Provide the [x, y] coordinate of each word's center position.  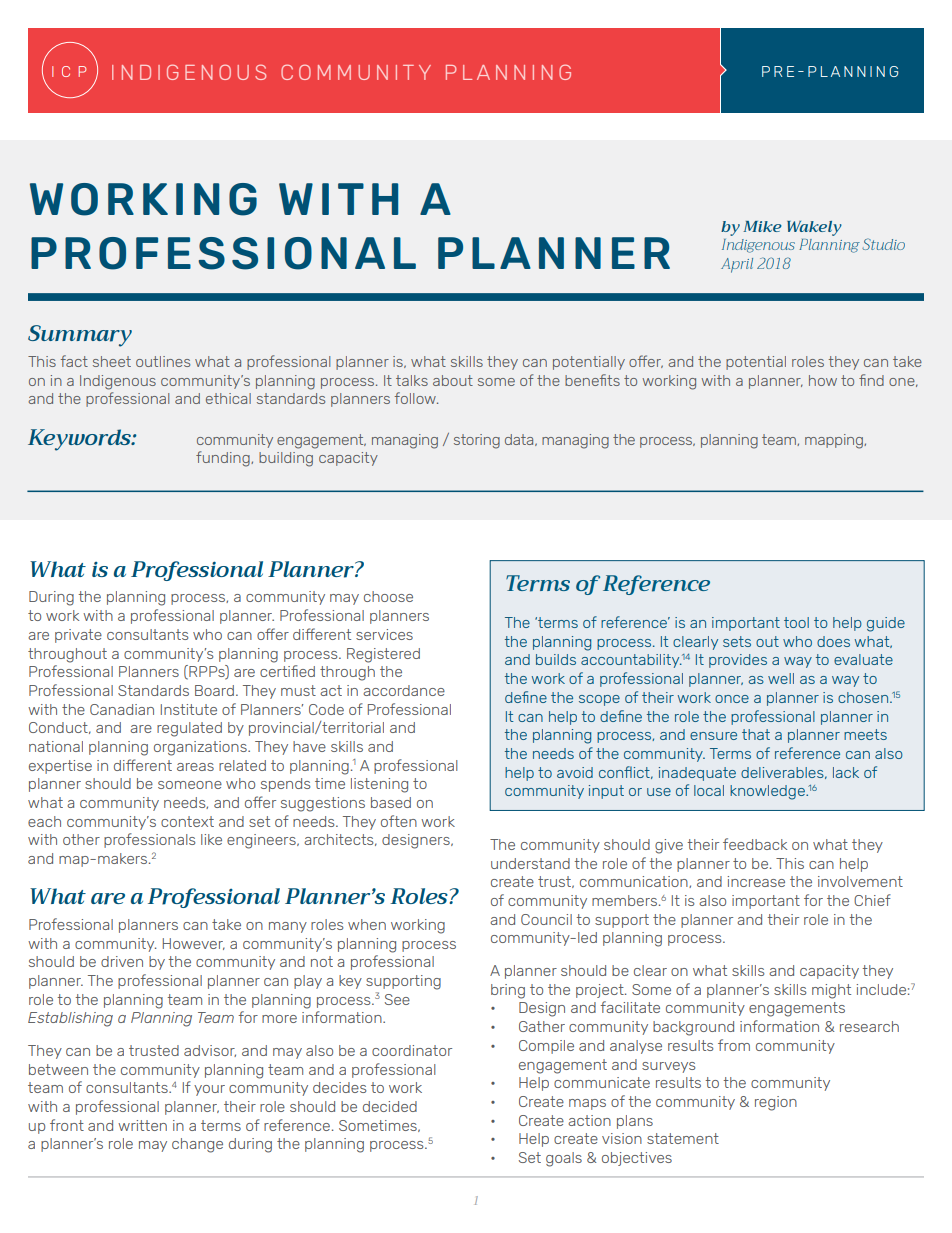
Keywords [80, 440]
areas [195, 767]
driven [122, 961]
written [142, 1125]
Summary [80, 336]
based [391, 802]
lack [846, 772]
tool [796, 622]
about [453, 380]
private [78, 636]
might [831, 991]
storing [477, 441]
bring [508, 991]
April [737, 265]
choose [388, 596]
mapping [835, 441]
